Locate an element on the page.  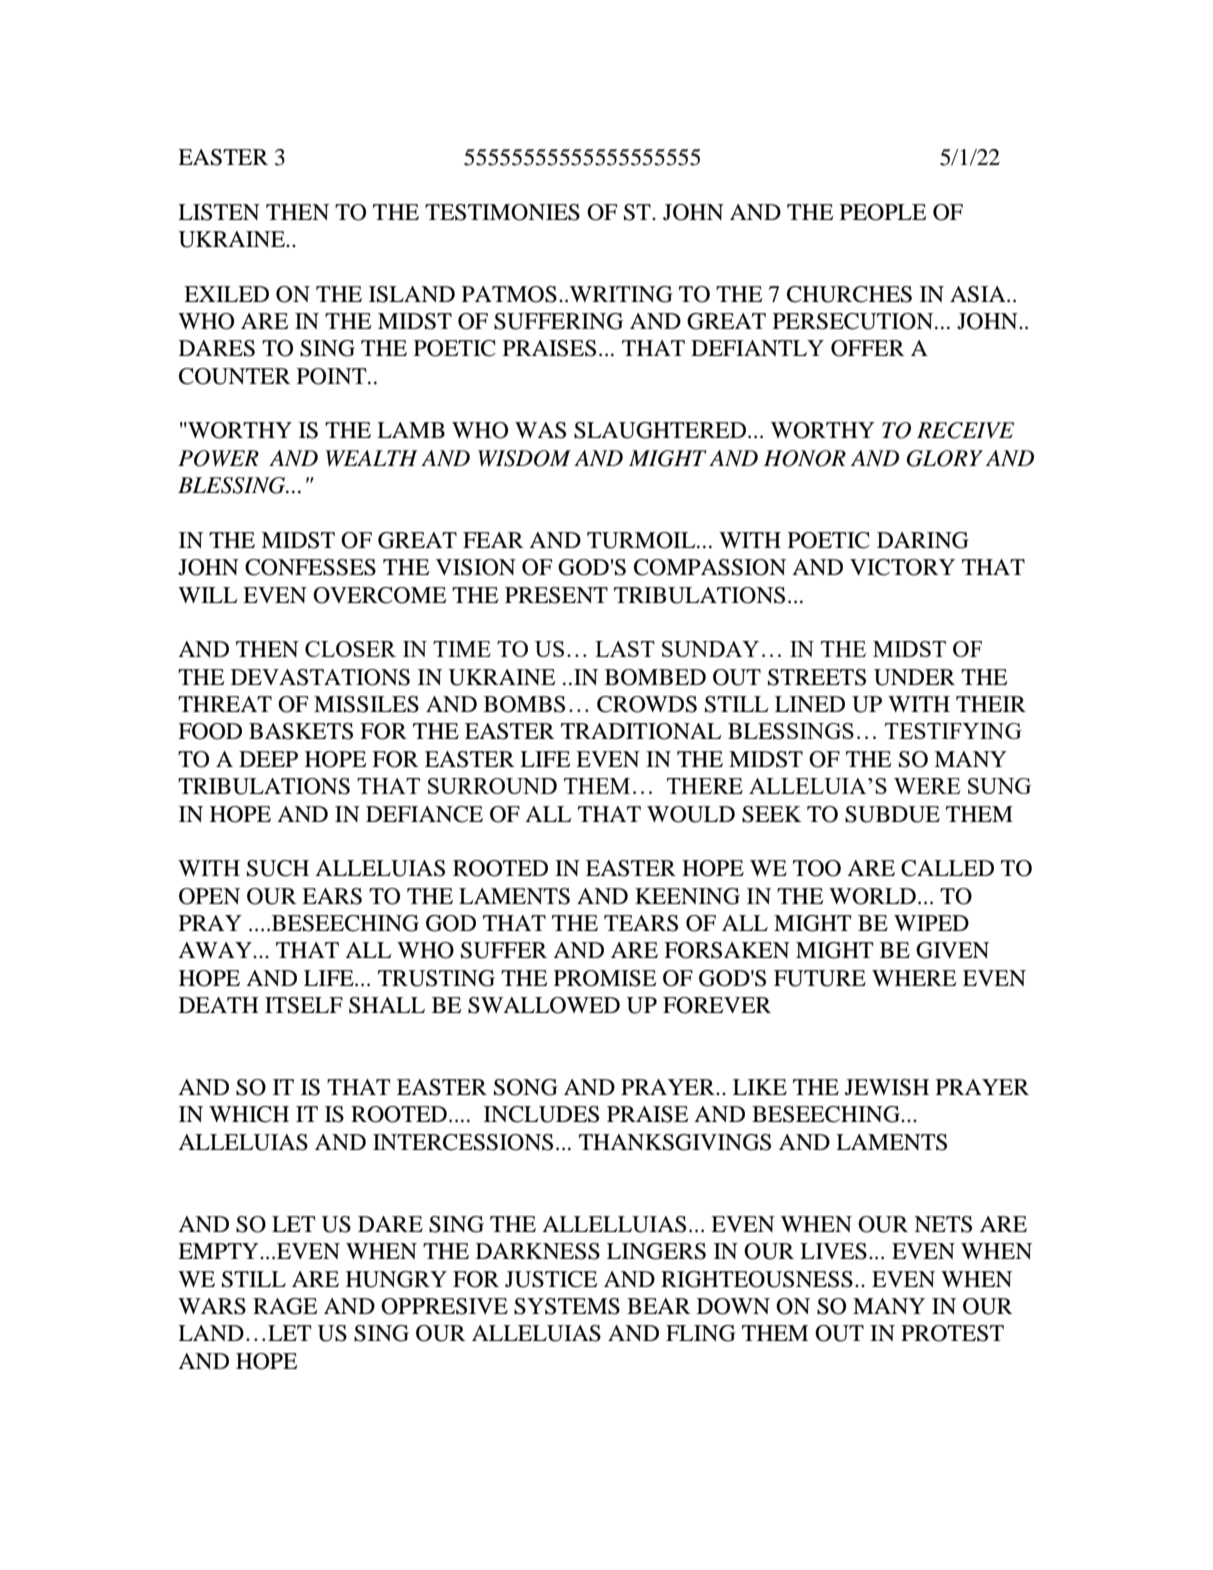
ITSELF is located at coordinates (304, 1005).
